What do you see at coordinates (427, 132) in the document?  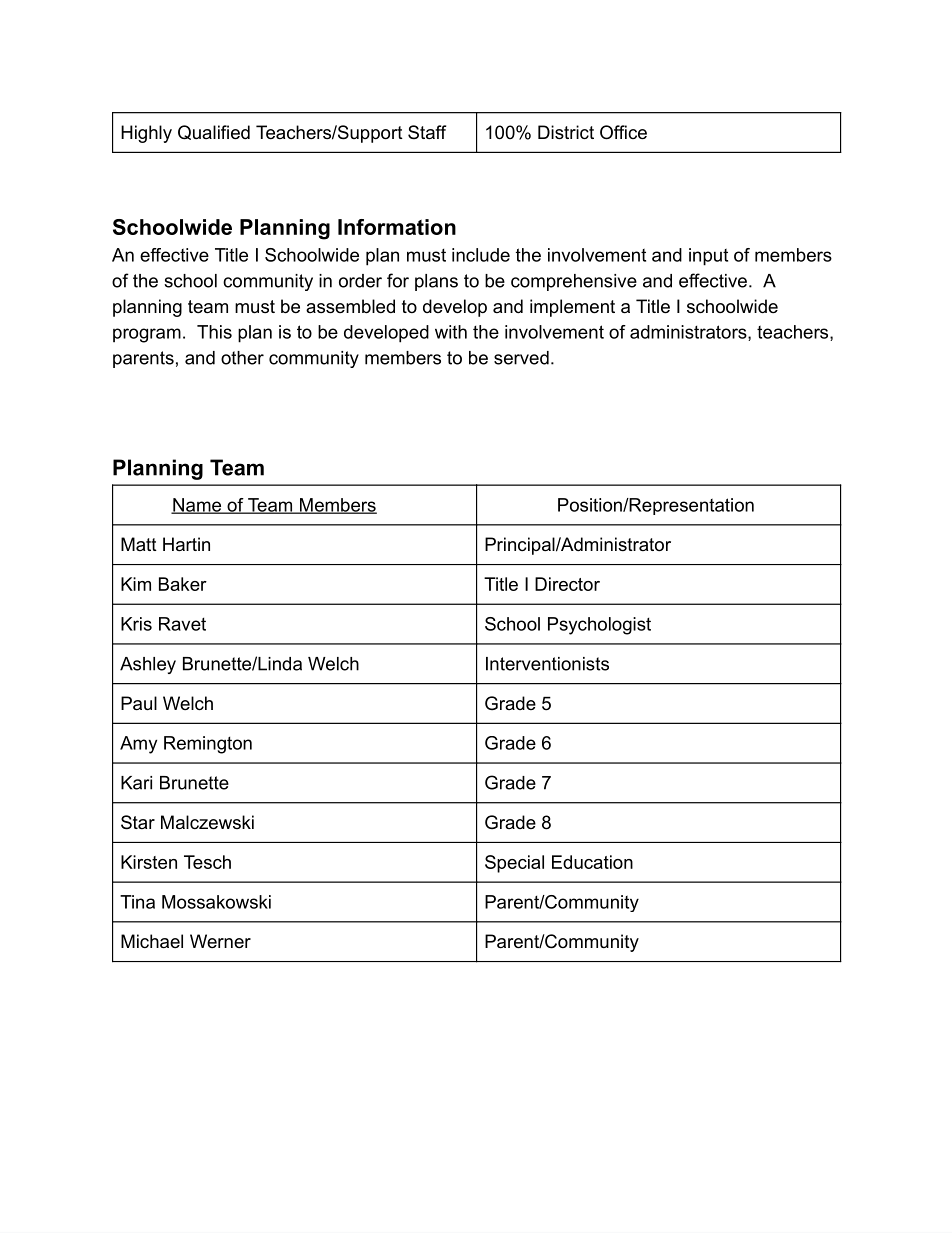 I see `Staff` at bounding box center [427, 132].
